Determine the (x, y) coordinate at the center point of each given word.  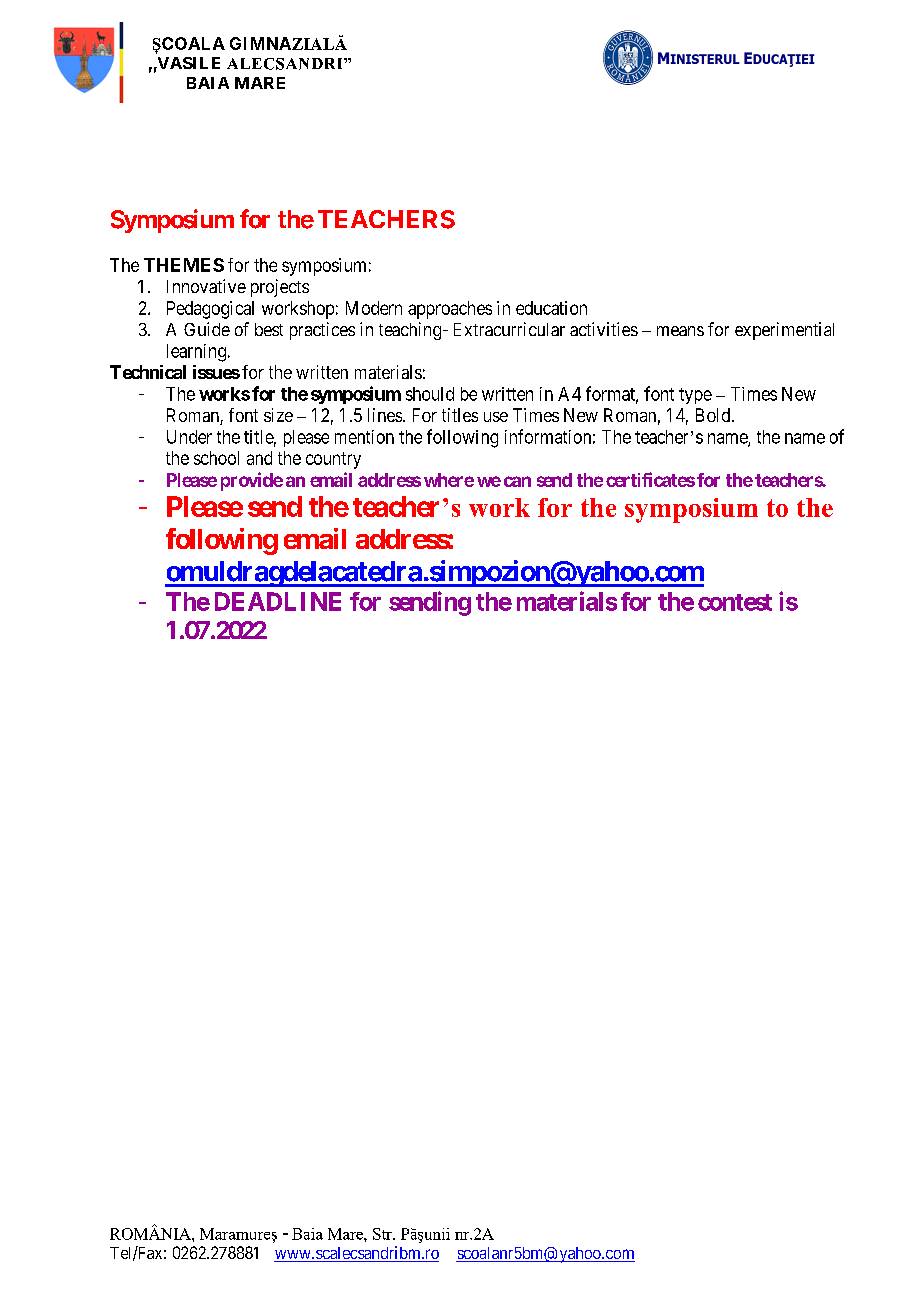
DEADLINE (278, 601)
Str (383, 1234)
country (333, 460)
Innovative (206, 286)
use (496, 417)
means (680, 331)
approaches (450, 310)
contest (735, 602)
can (517, 481)
